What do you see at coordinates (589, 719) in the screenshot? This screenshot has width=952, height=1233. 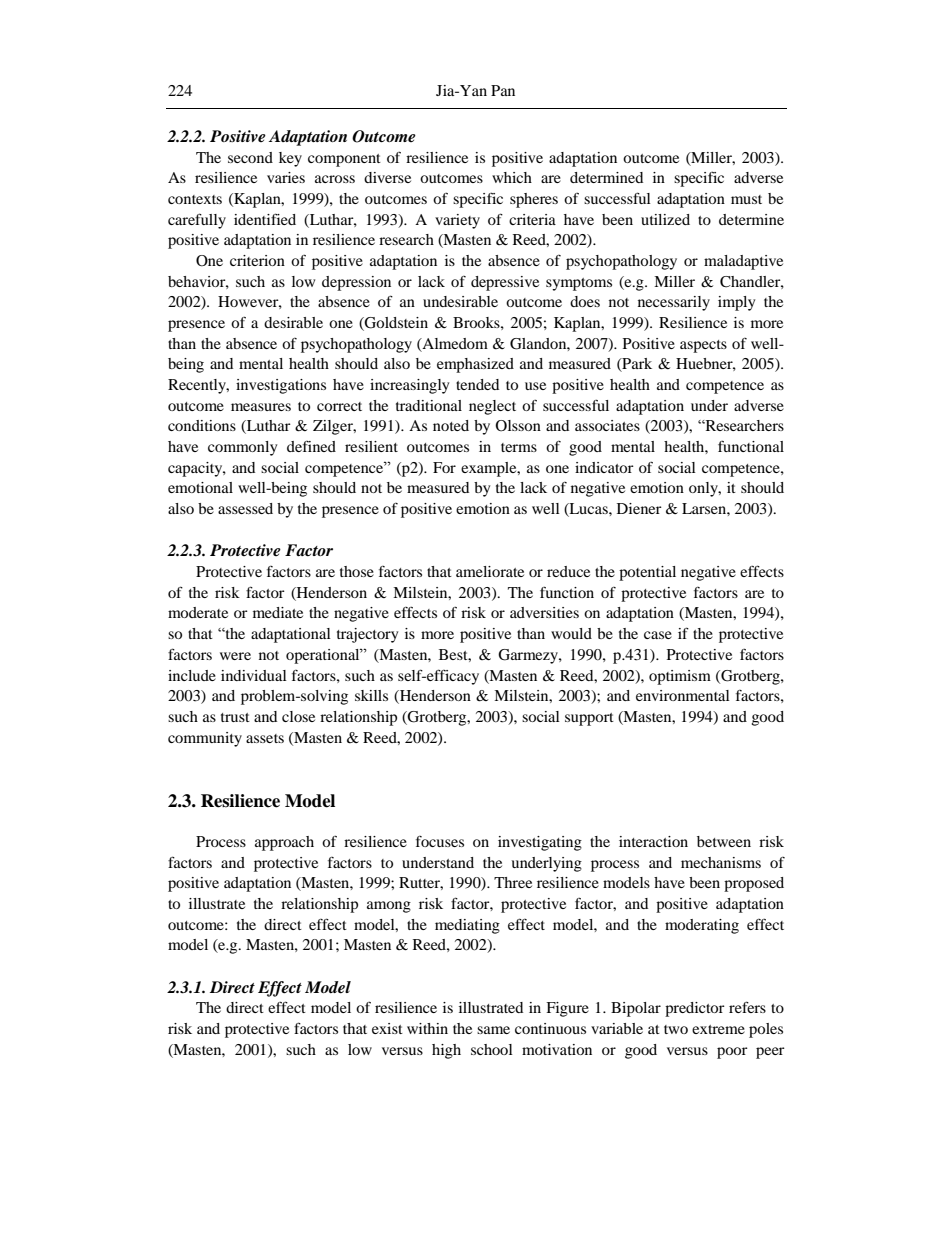 I see `support` at bounding box center [589, 719].
